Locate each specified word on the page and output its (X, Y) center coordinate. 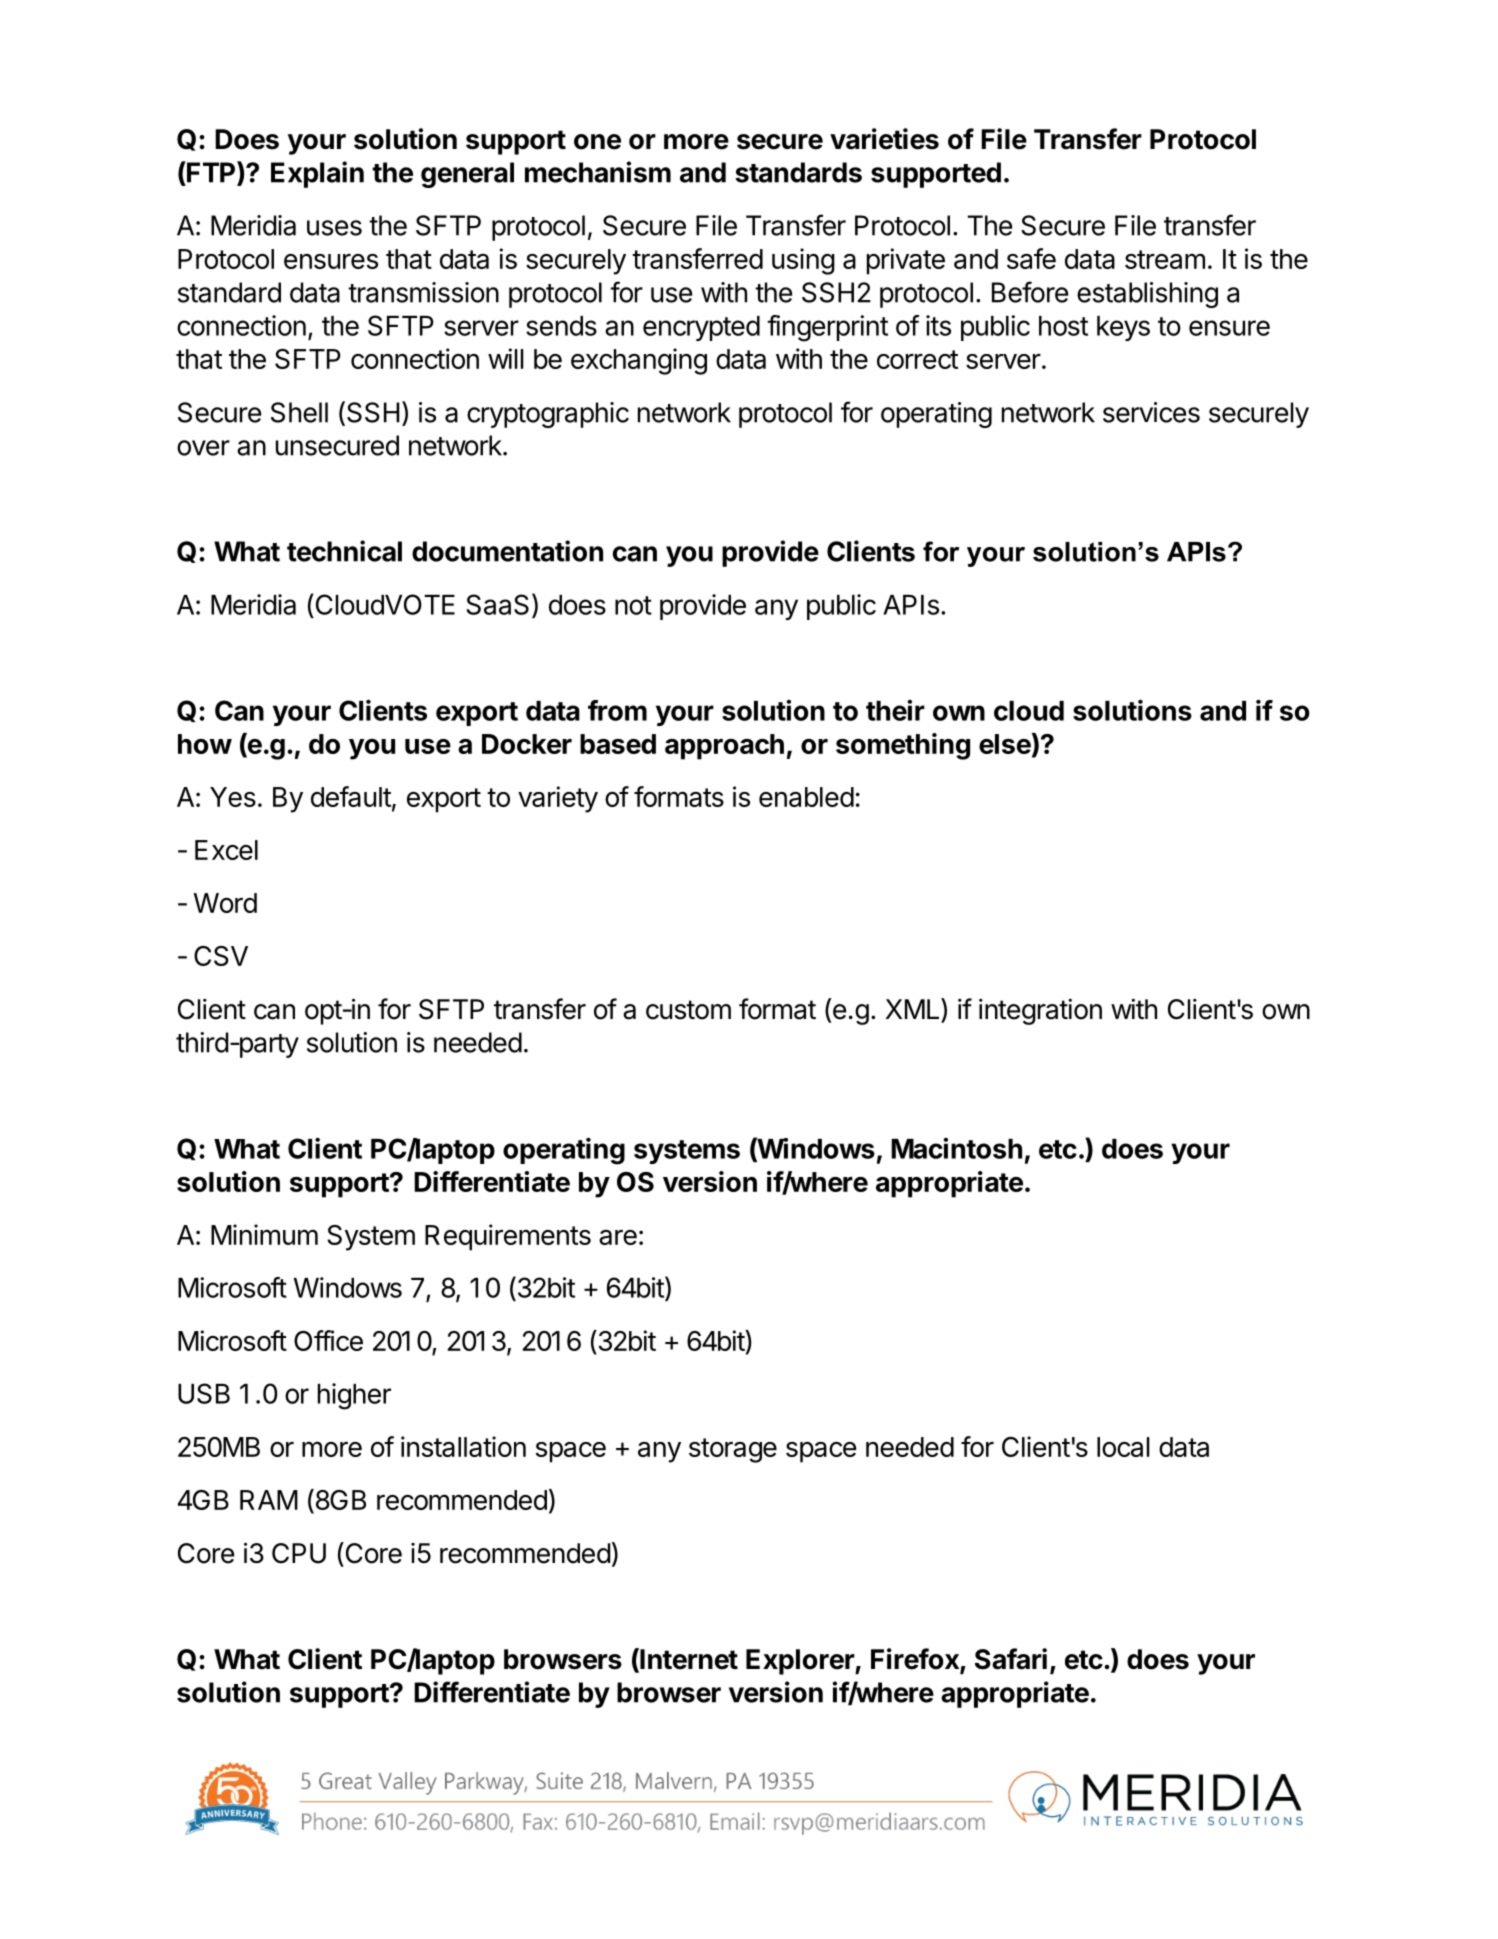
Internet (688, 1660)
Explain (317, 174)
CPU (299, 1553)
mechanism (598, 172)
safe (1031, 258)
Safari (1011, 1659)
